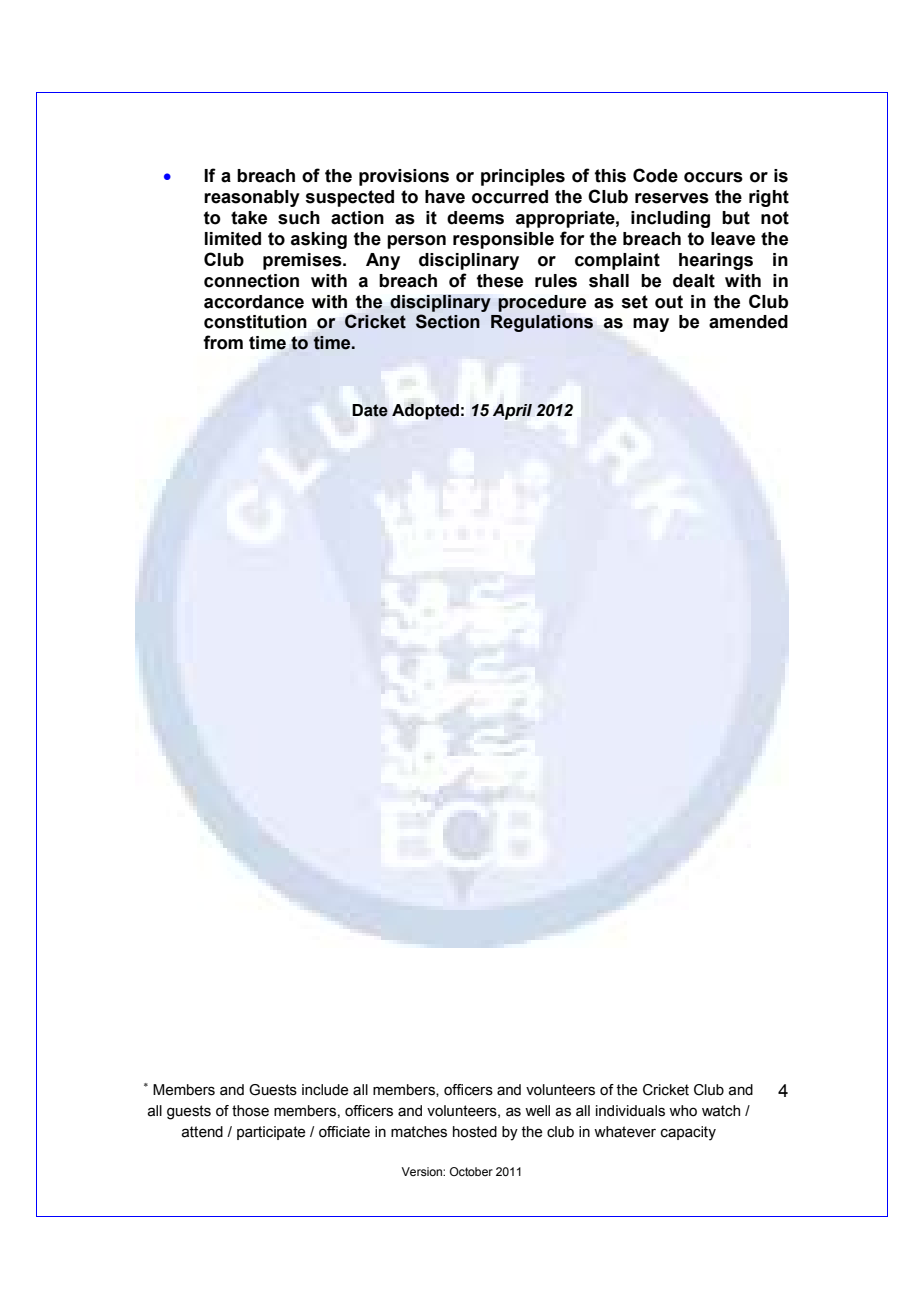 The height and width of the screenshot is (1308, 924). What do you see at coordinates (713, 177) in the screenshot?
I see `occurs` at bounding box center [713, 177].
